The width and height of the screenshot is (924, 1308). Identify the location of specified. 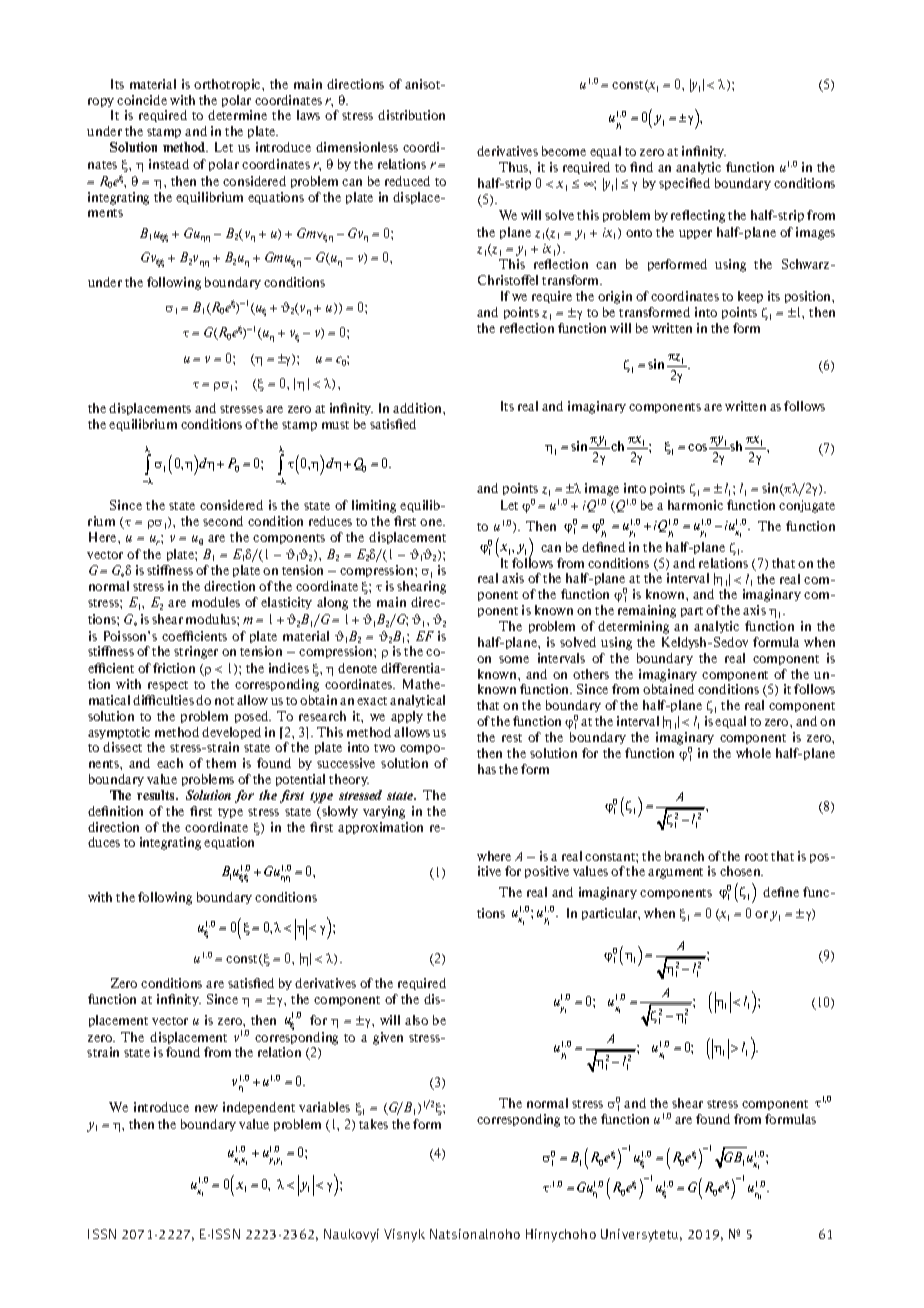
(684, 184).
